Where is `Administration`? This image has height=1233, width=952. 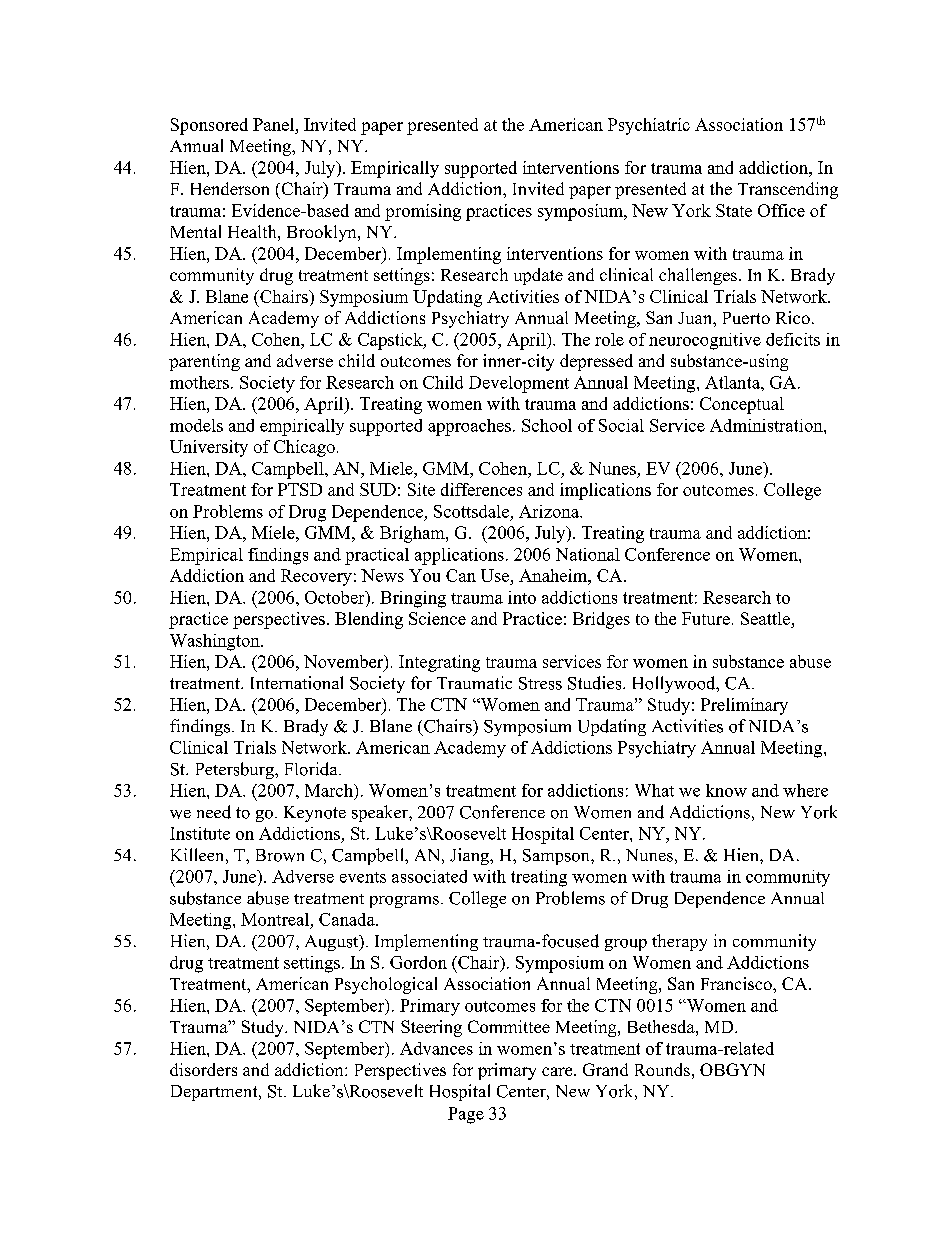 Administration is located at coordinates (767, 425).
